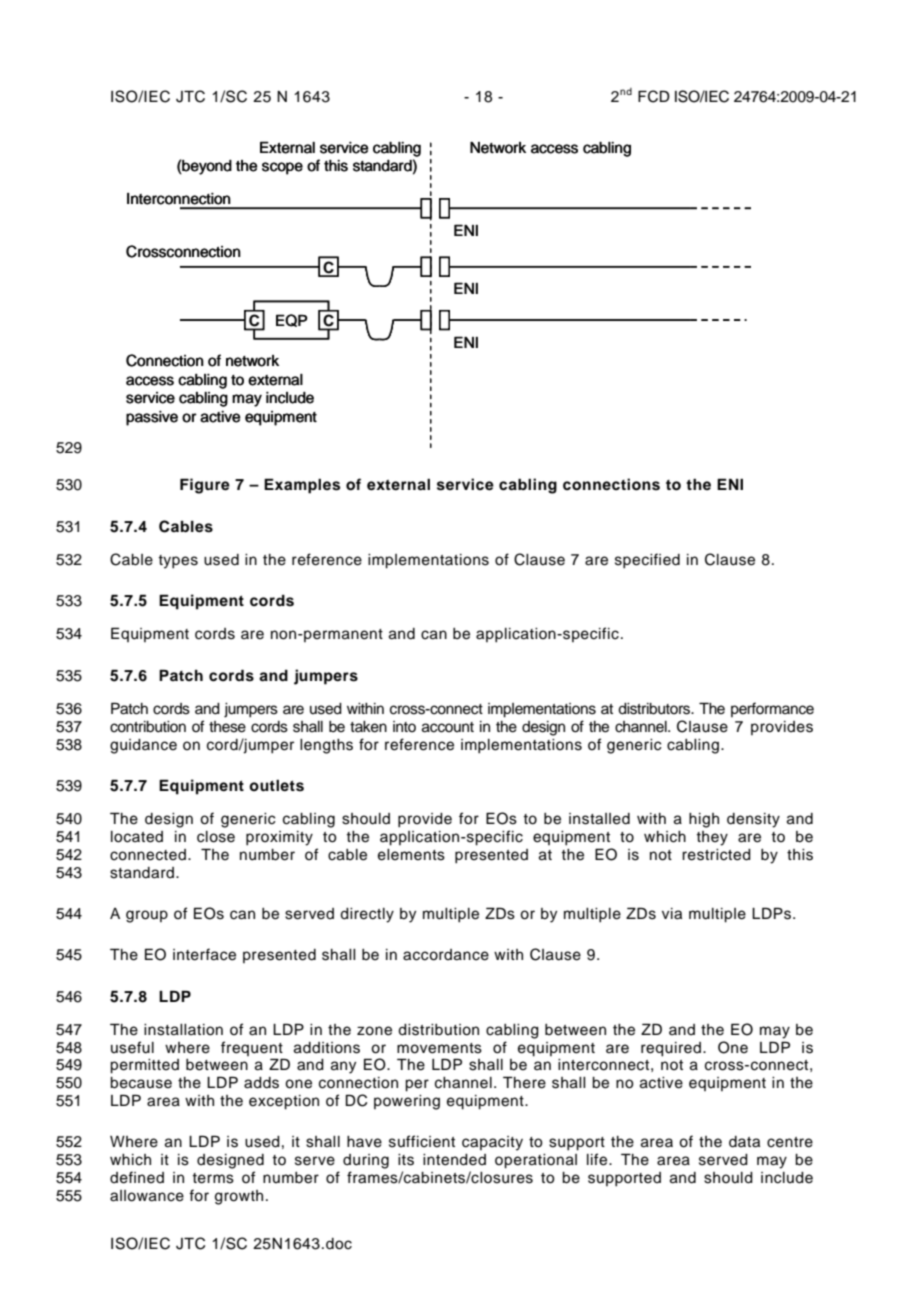 Image resolution: width=924 pixels, height=1308 pixels. What do you see at coordinates (647, 561) in the screenshot?
I see `specified` at bounding box center [647, 561].
